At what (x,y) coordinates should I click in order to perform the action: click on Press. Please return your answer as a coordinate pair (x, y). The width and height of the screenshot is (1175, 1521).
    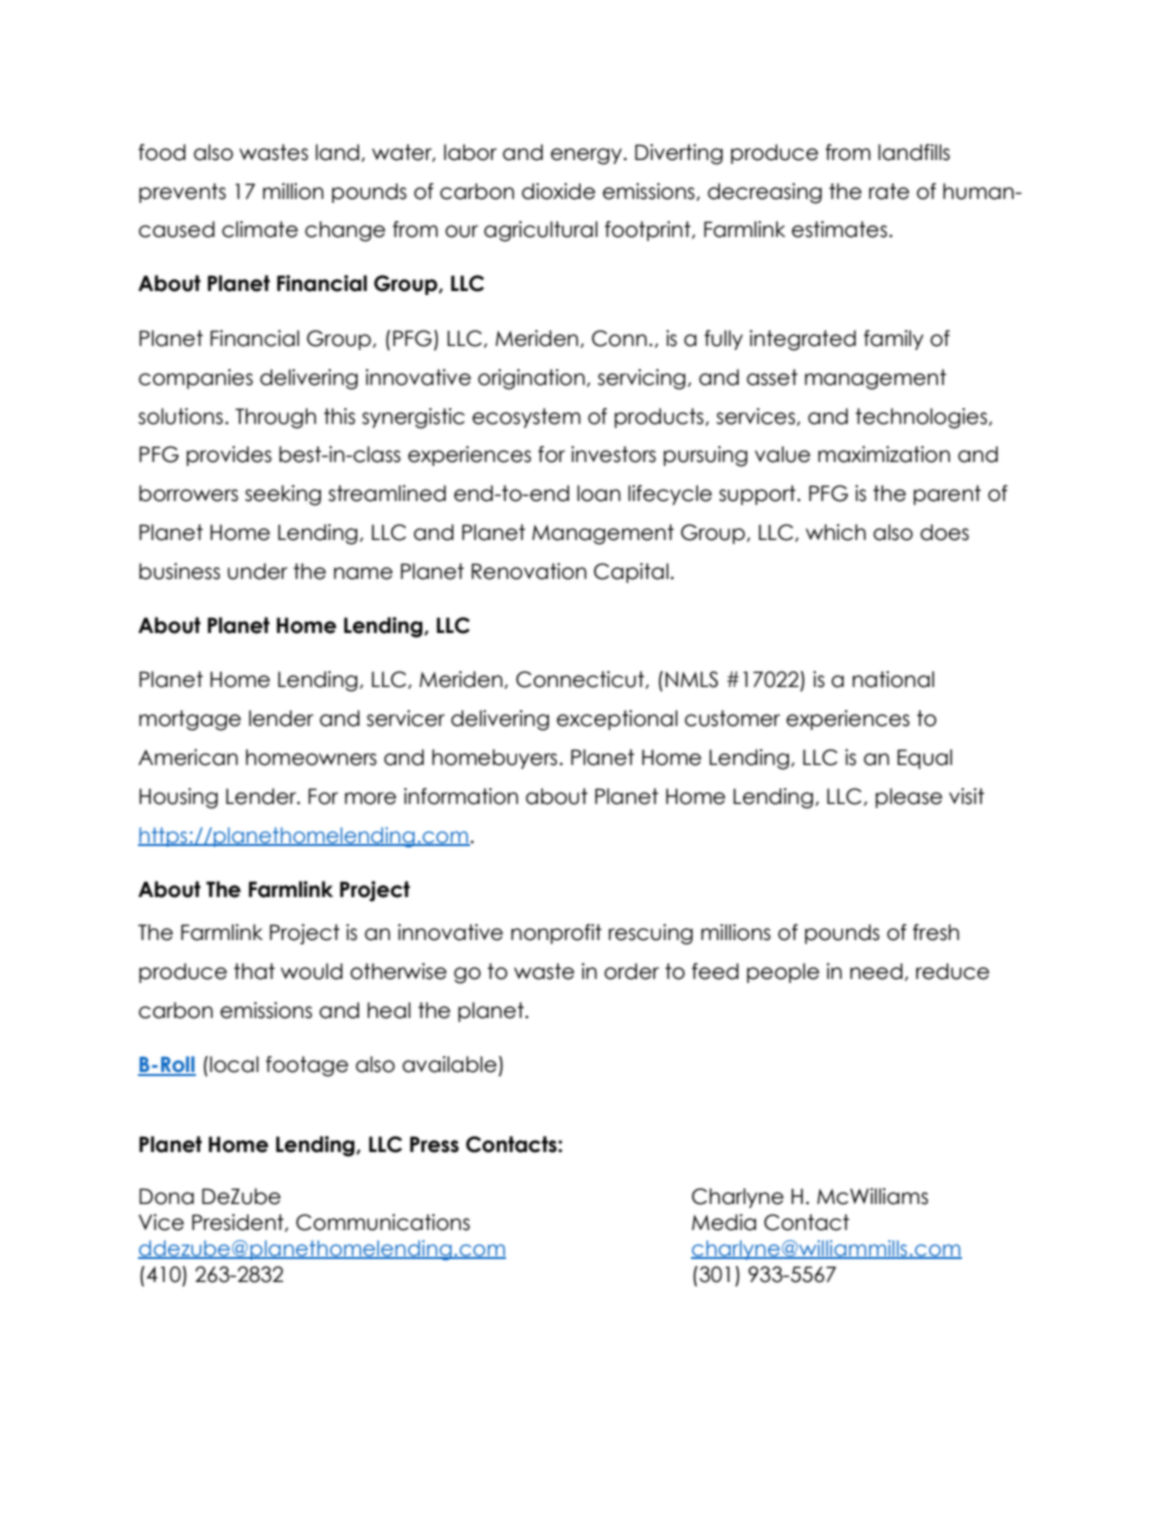
    Looking at the image, I should click on (434, 1144).
